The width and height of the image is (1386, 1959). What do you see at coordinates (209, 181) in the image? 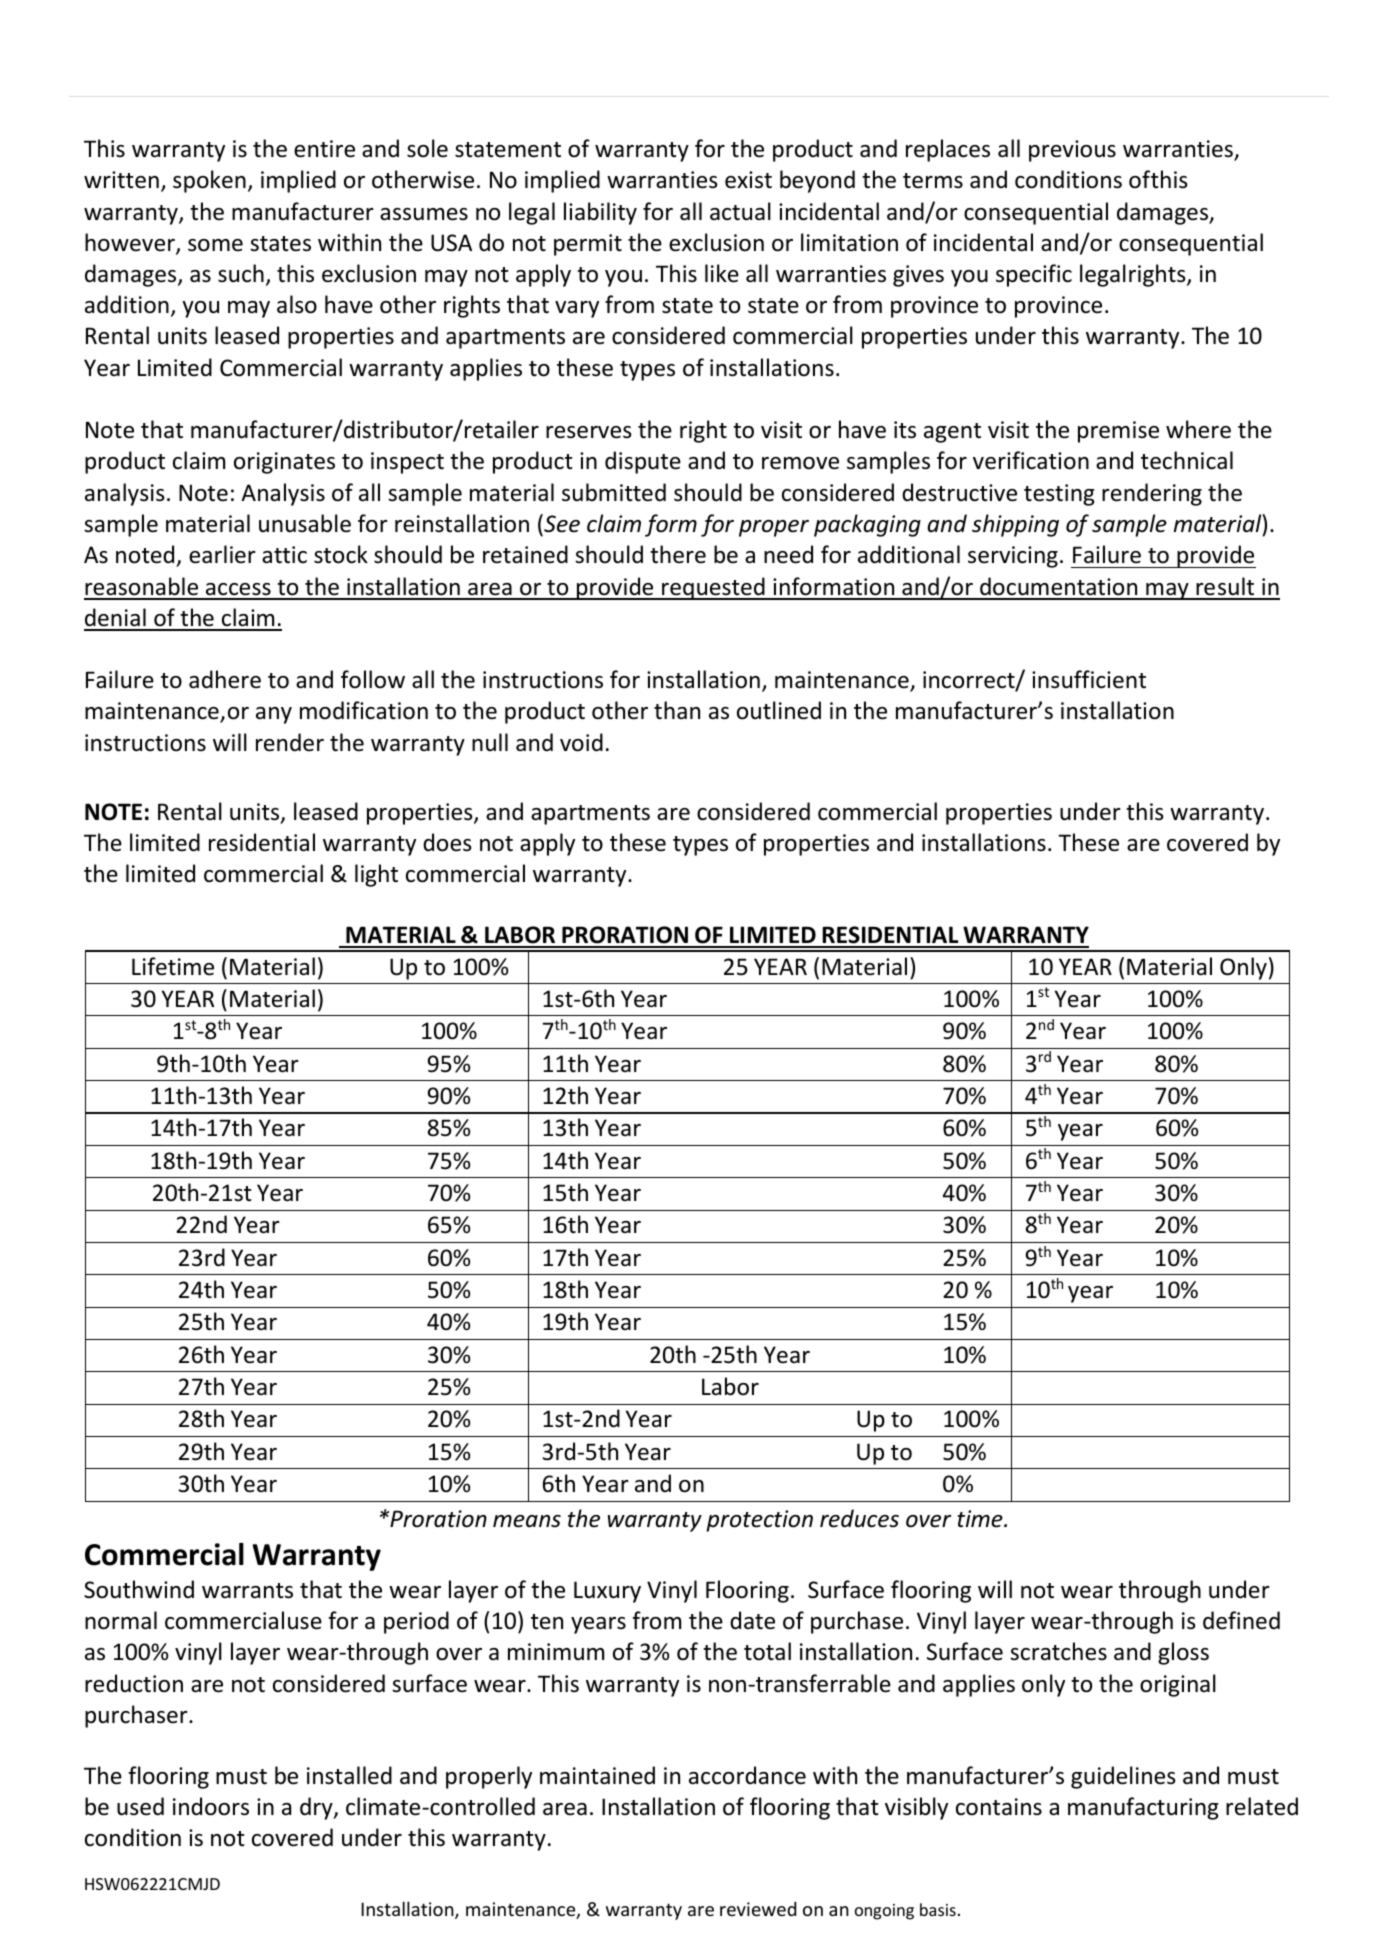
I see `spoken` at bounding box center [209, 181].
